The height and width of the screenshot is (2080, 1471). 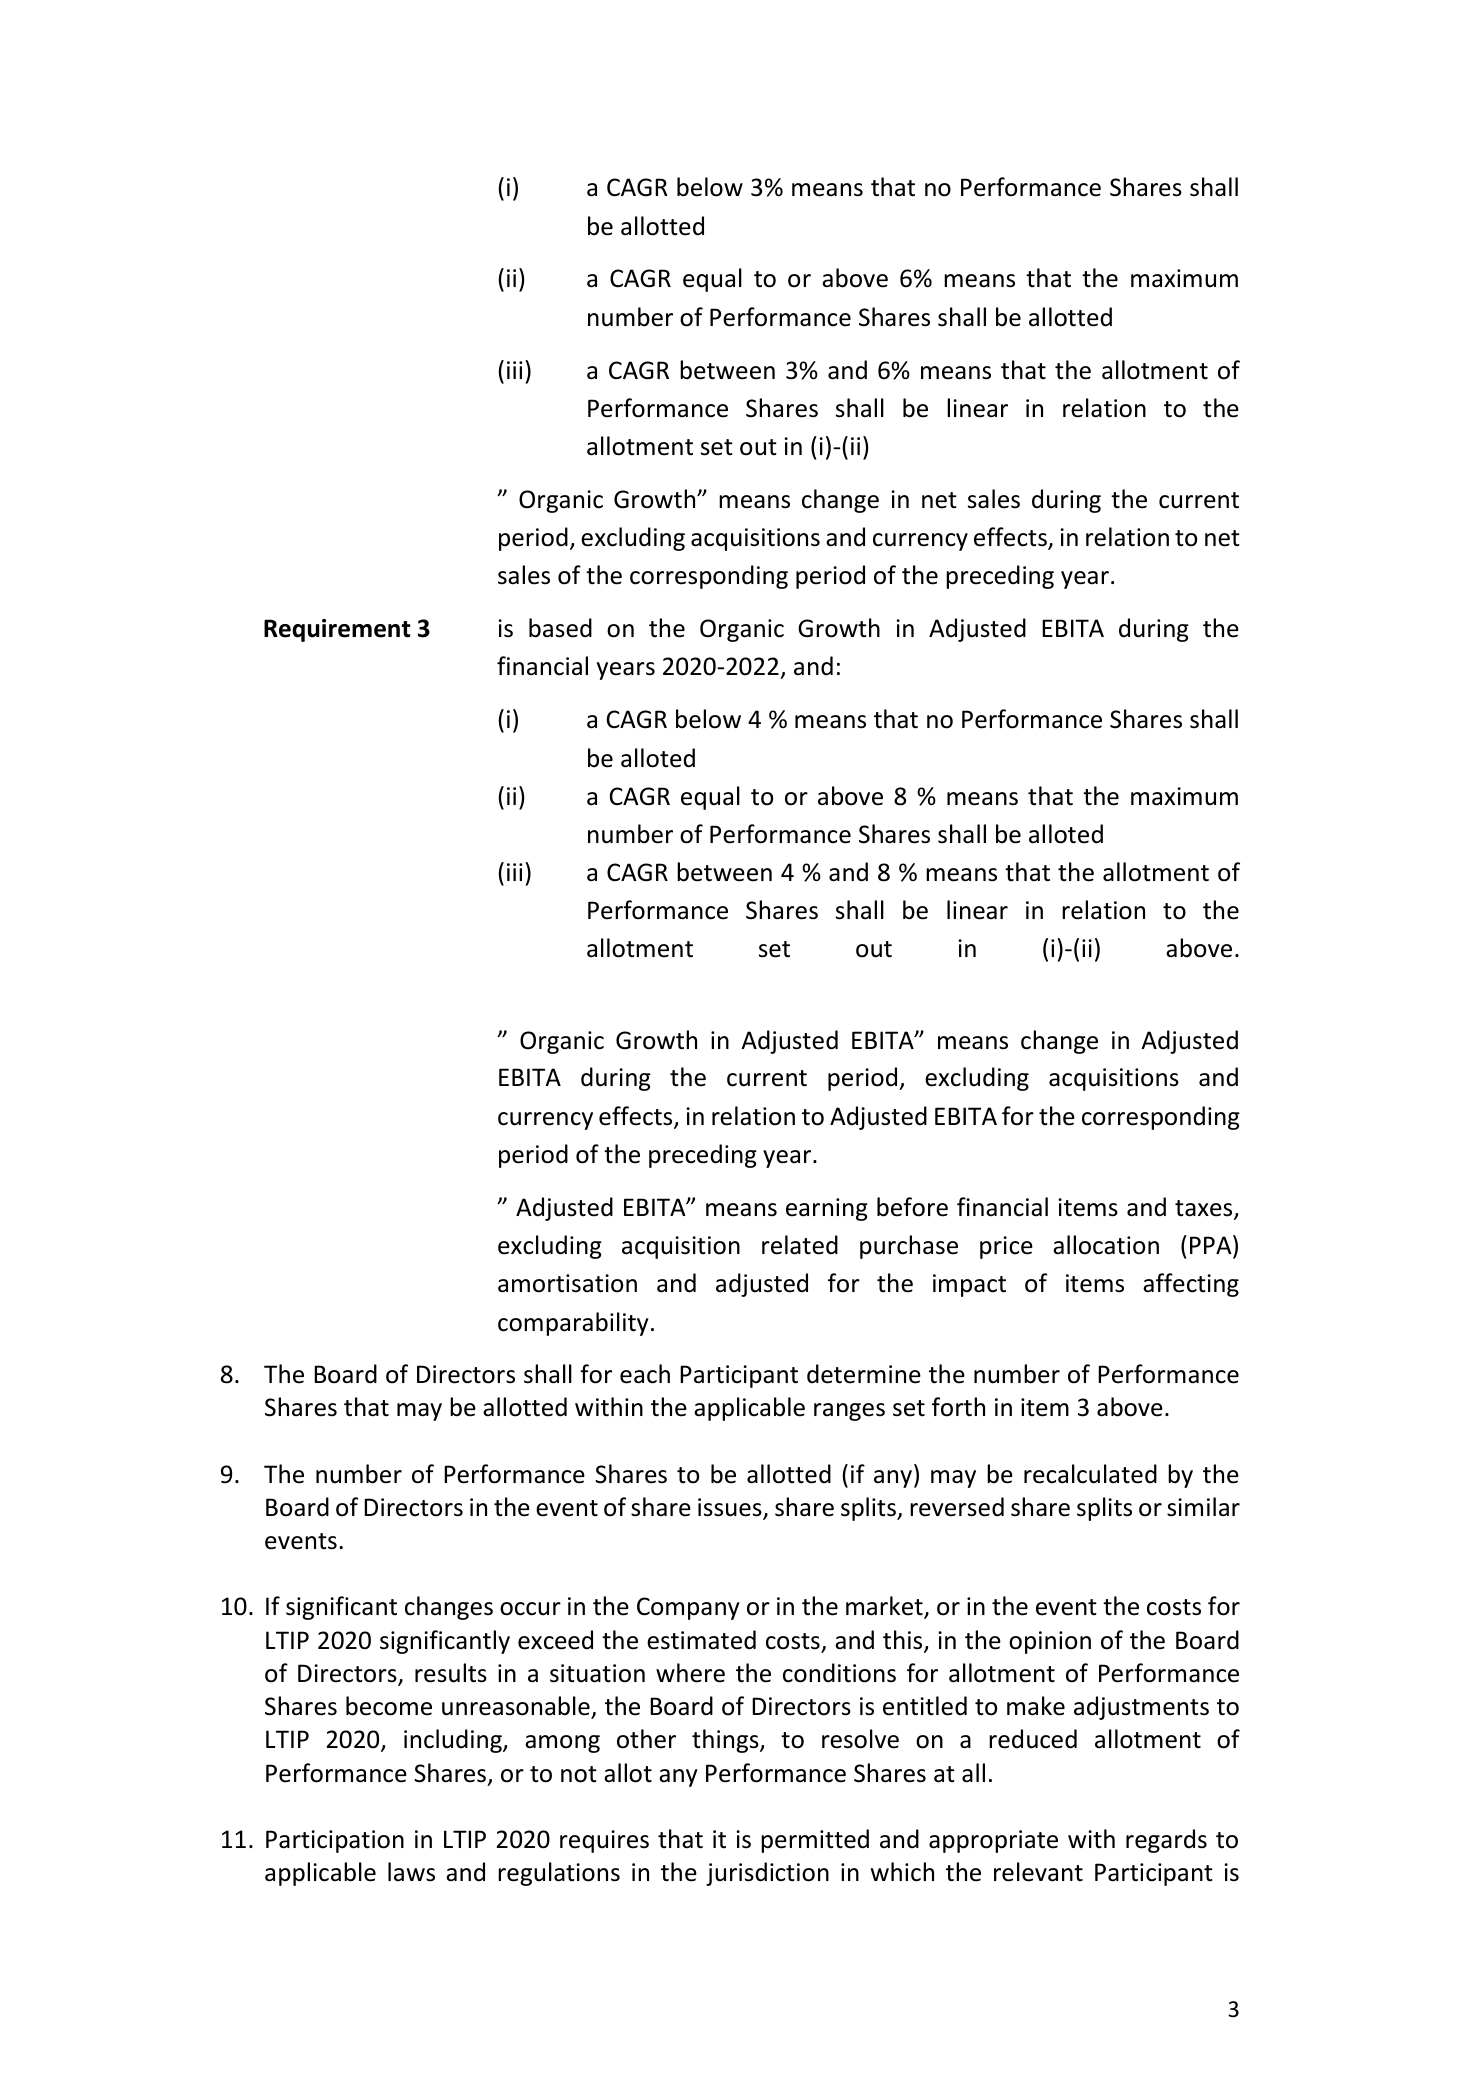 I want to click on amortisation, so click(x=567, y=1283).
